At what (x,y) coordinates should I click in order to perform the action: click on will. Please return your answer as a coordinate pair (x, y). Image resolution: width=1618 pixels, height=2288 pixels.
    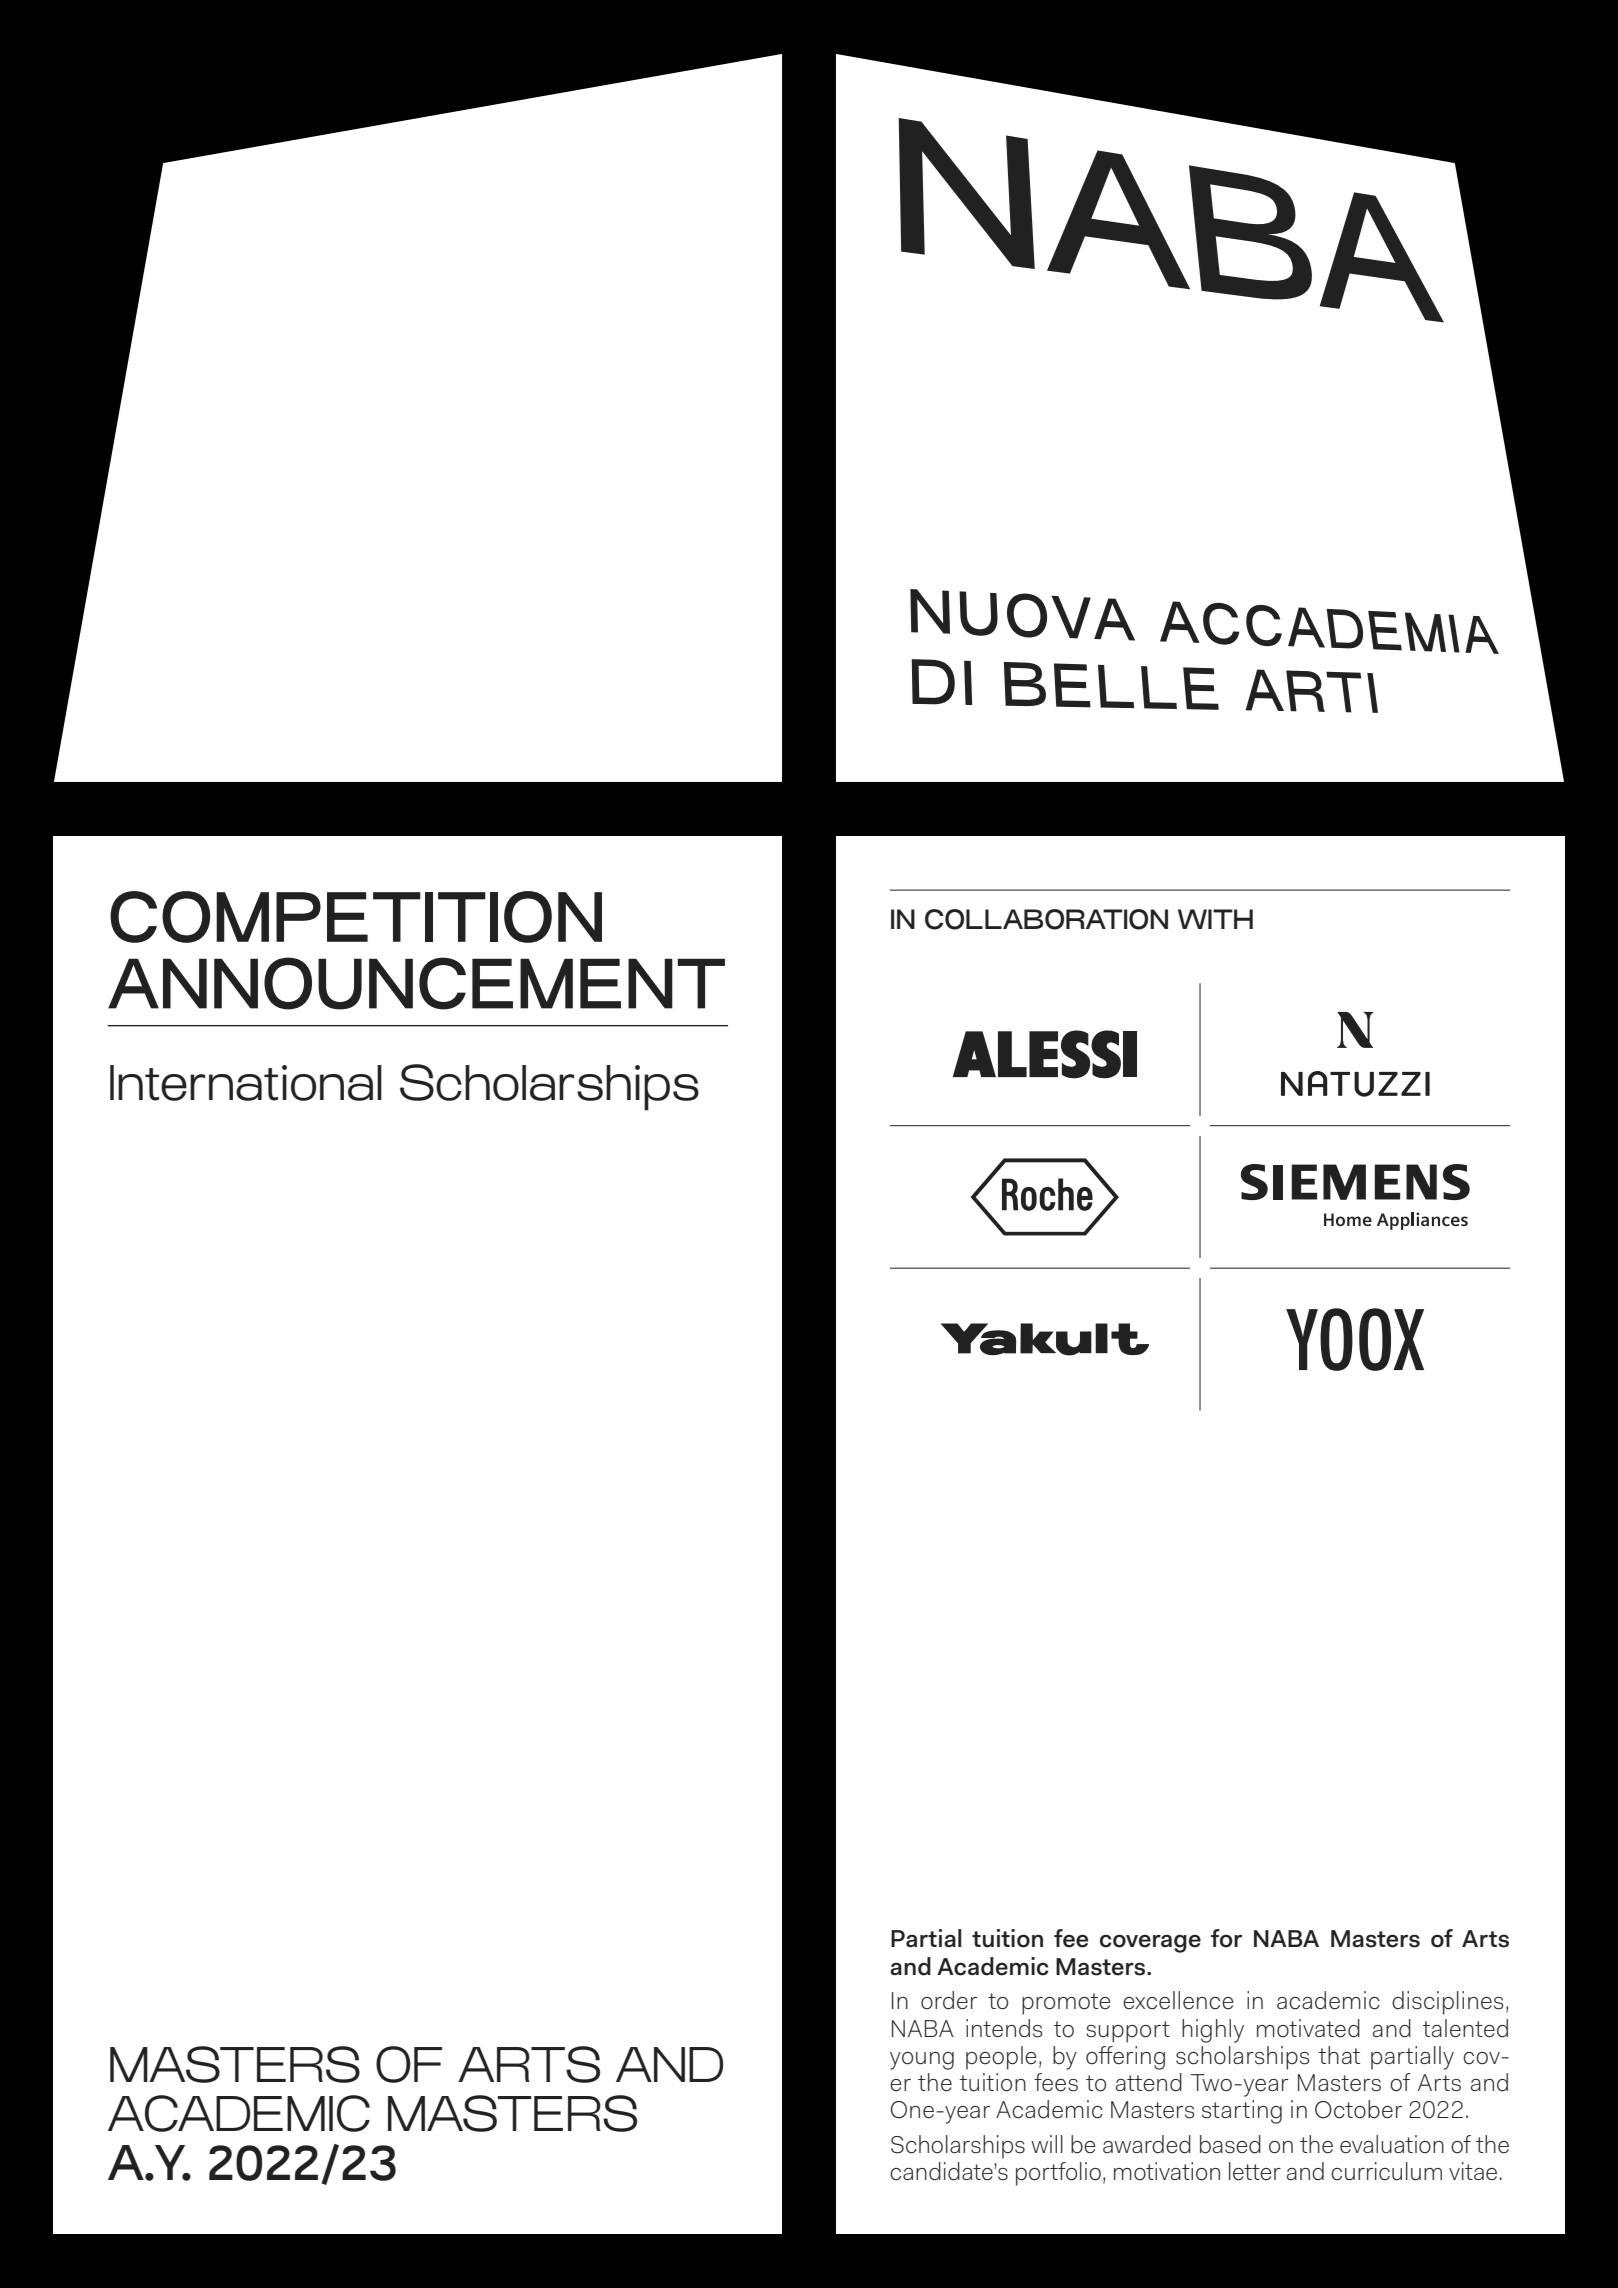
    Looking at the image, I should click on (1047, 2144).
